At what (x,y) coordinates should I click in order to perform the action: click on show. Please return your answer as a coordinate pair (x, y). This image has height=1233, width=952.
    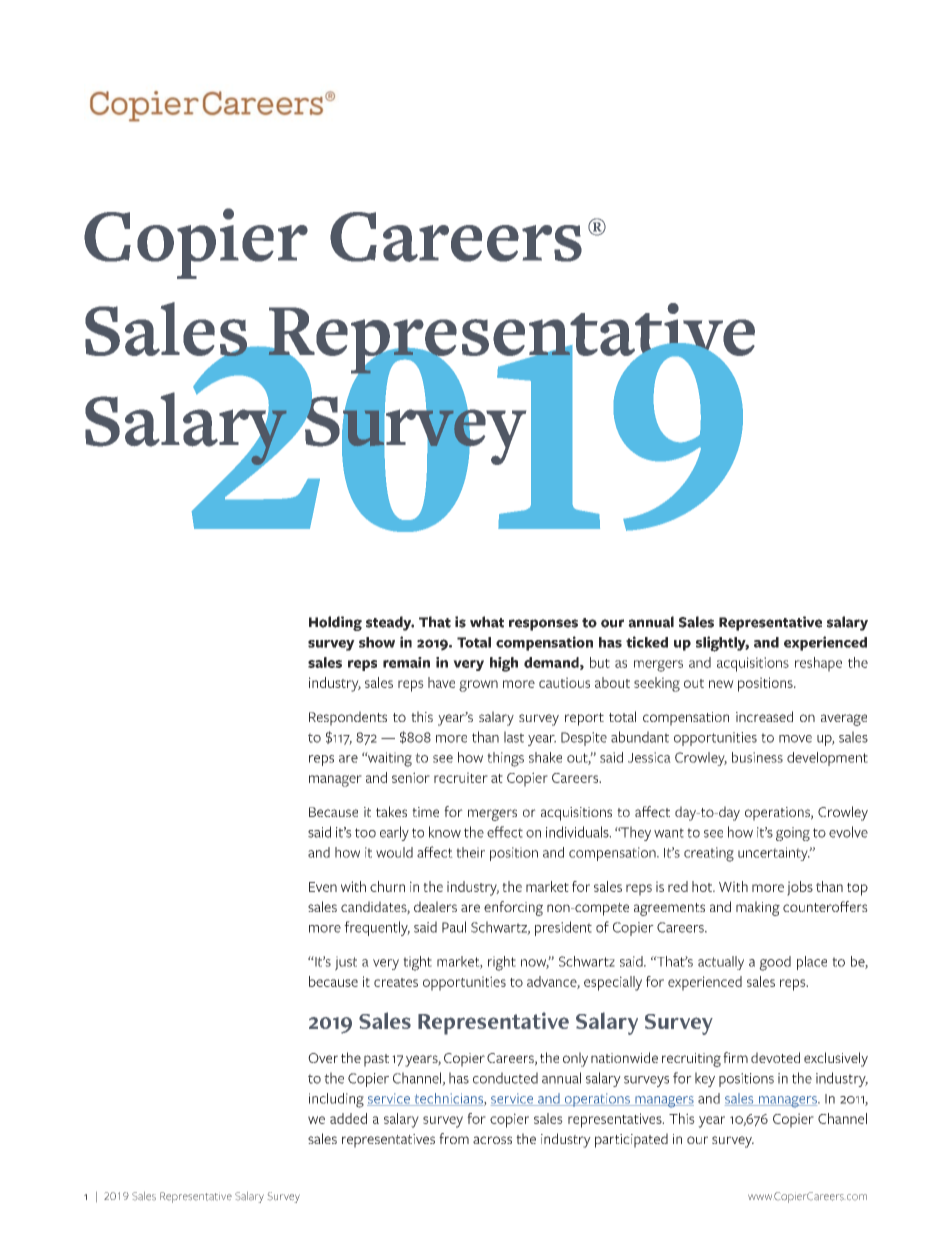
    Looking at the image, I should click on (377, 642).
